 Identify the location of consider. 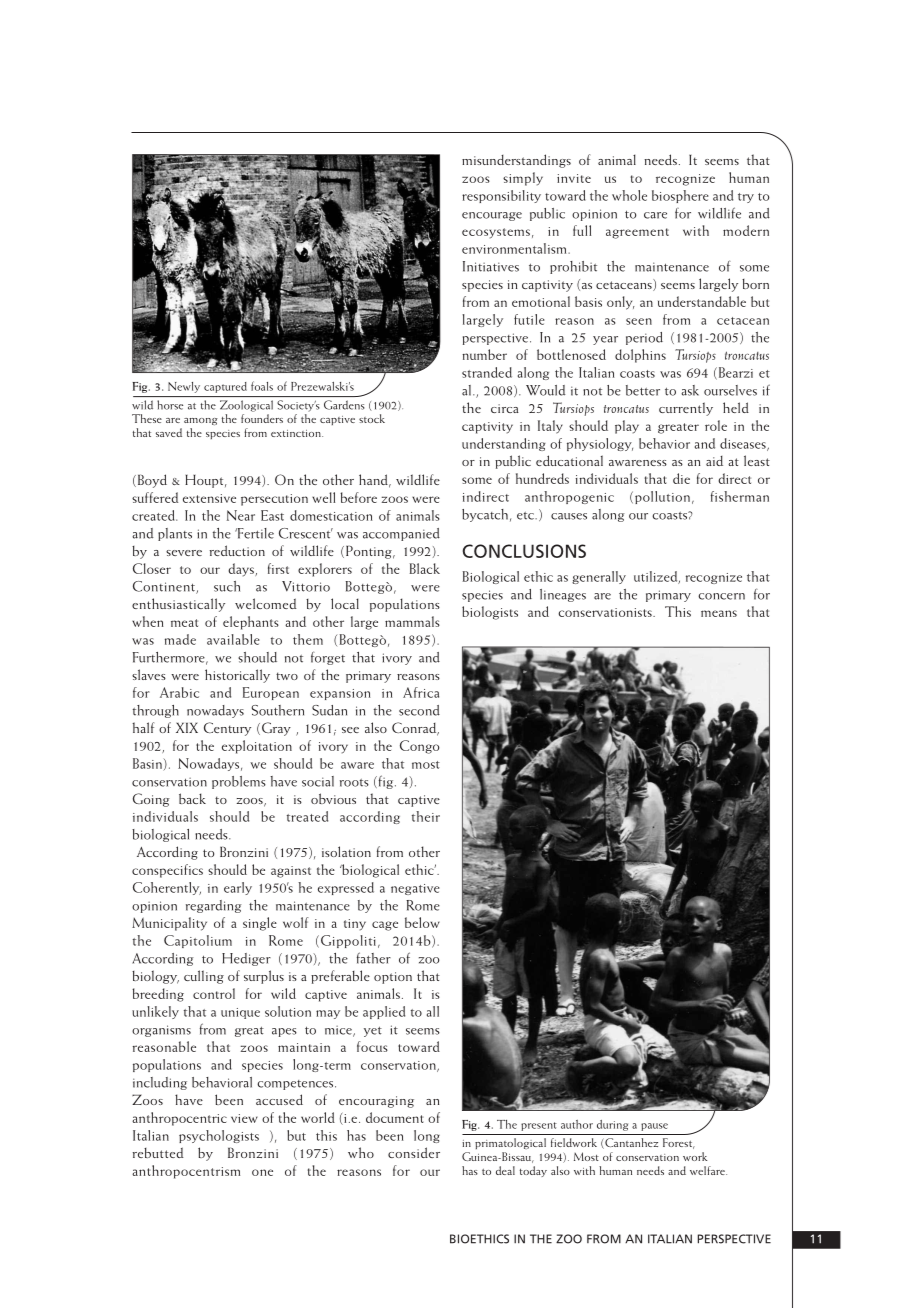
(414, 1152).
